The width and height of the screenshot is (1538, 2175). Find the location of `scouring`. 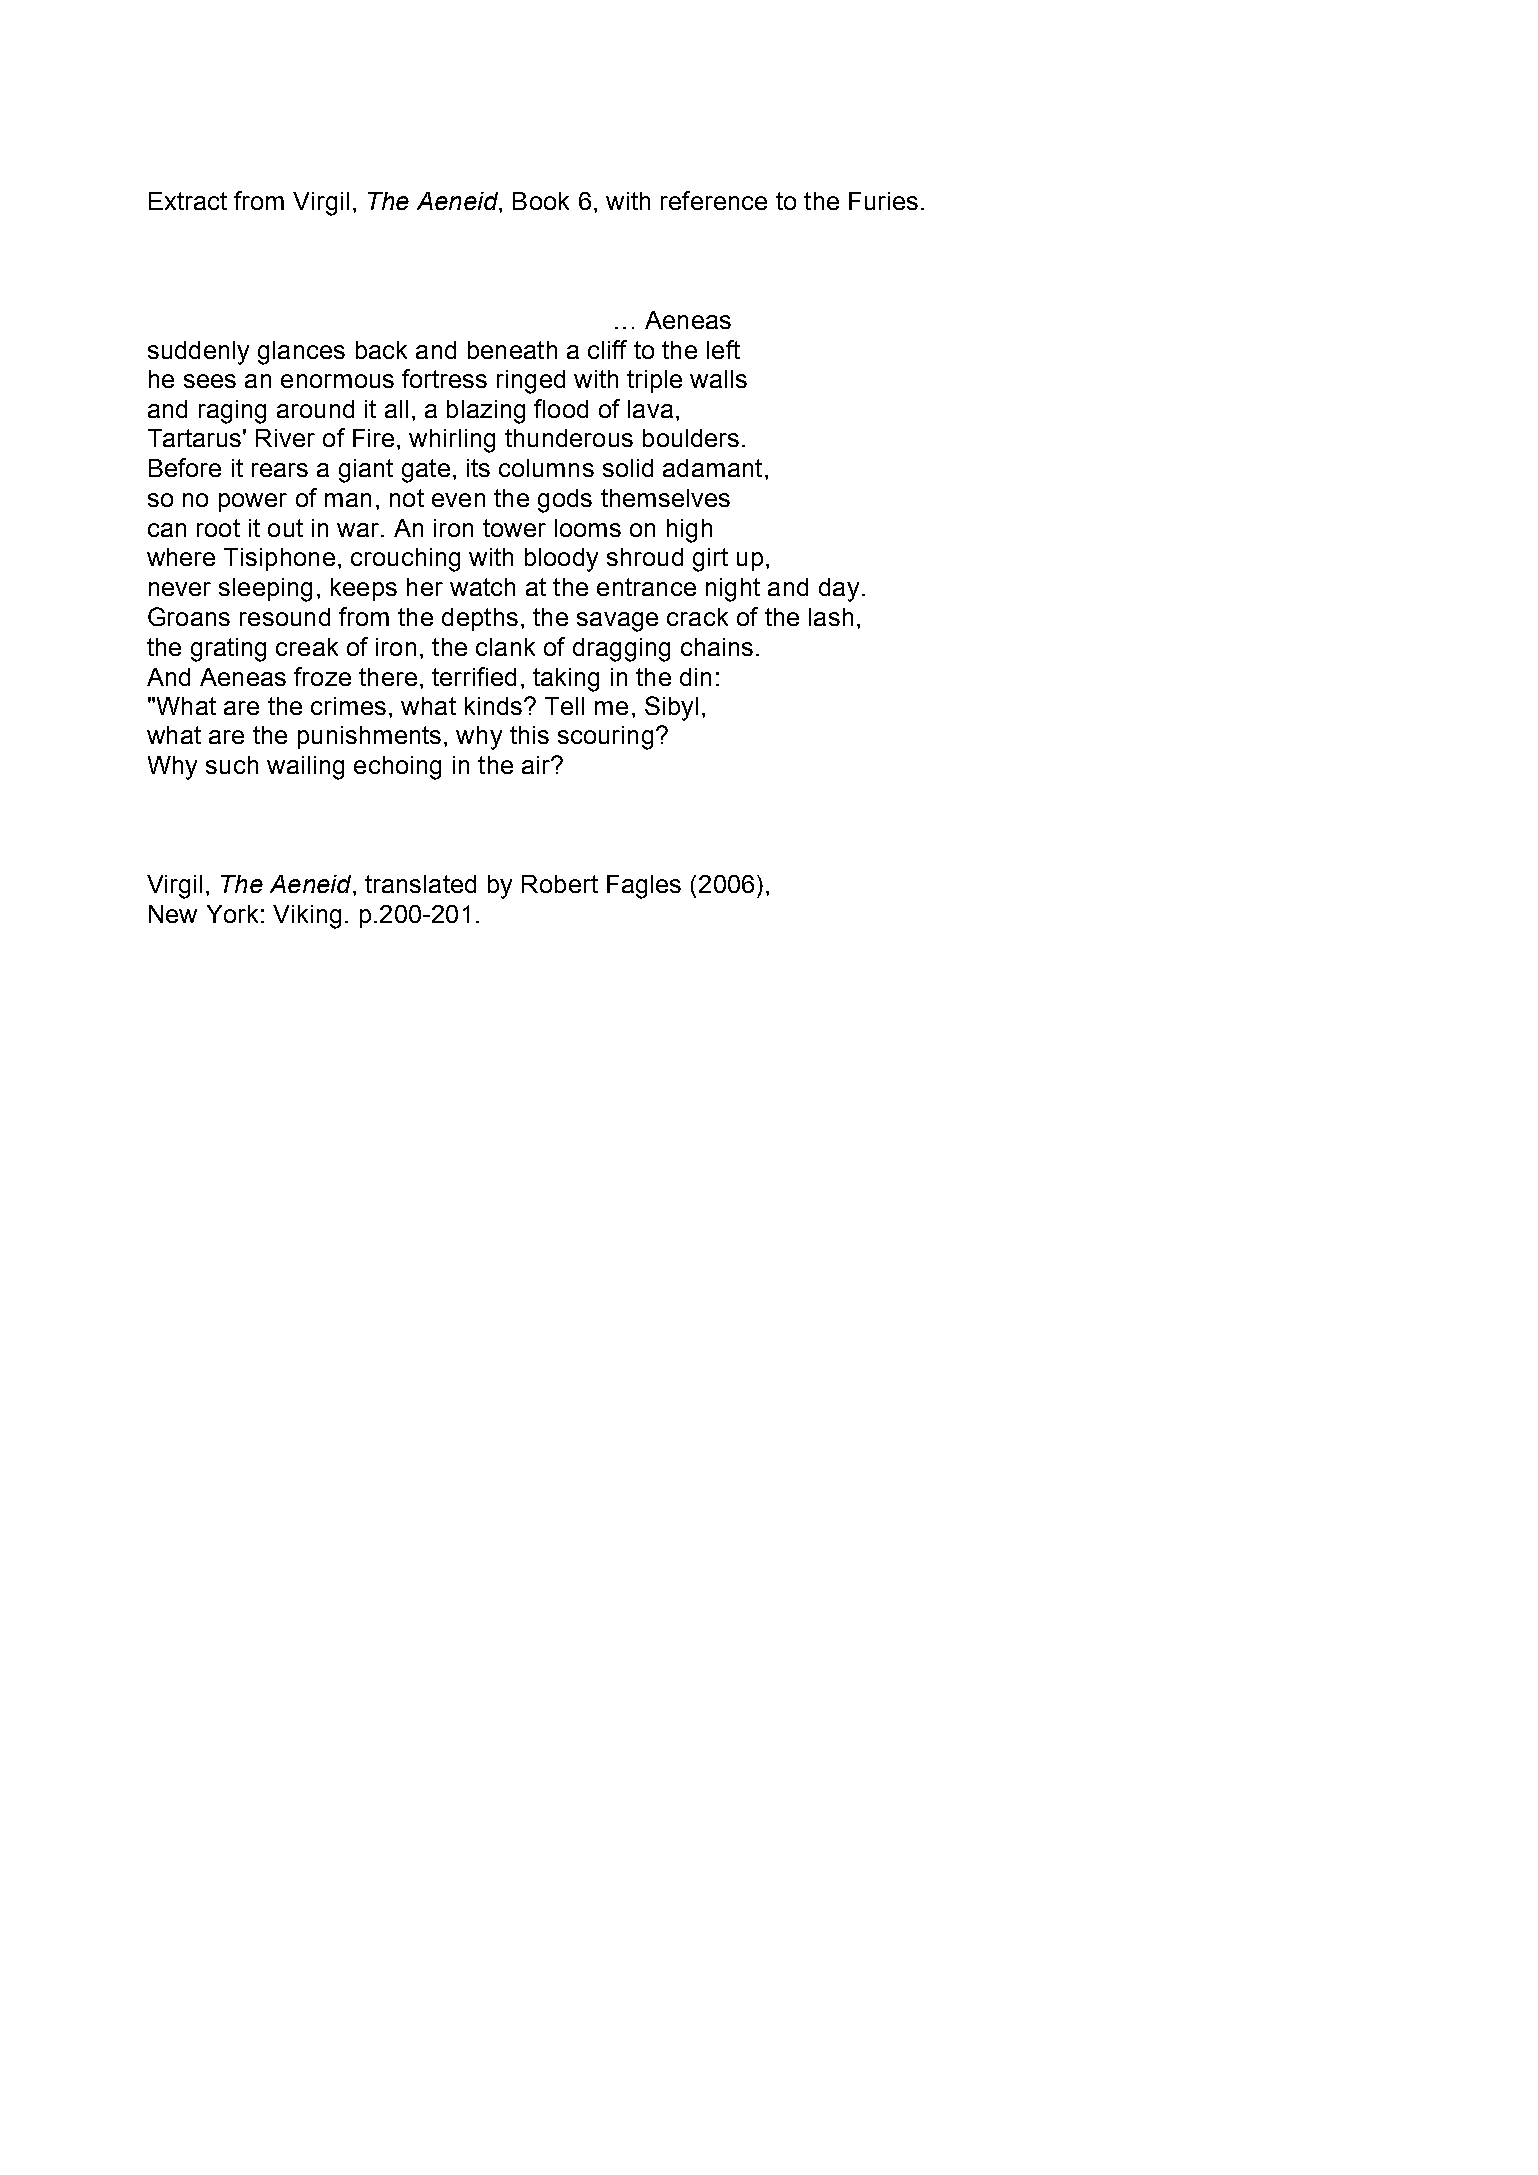

scouring is located at coordinates (605, 738).
